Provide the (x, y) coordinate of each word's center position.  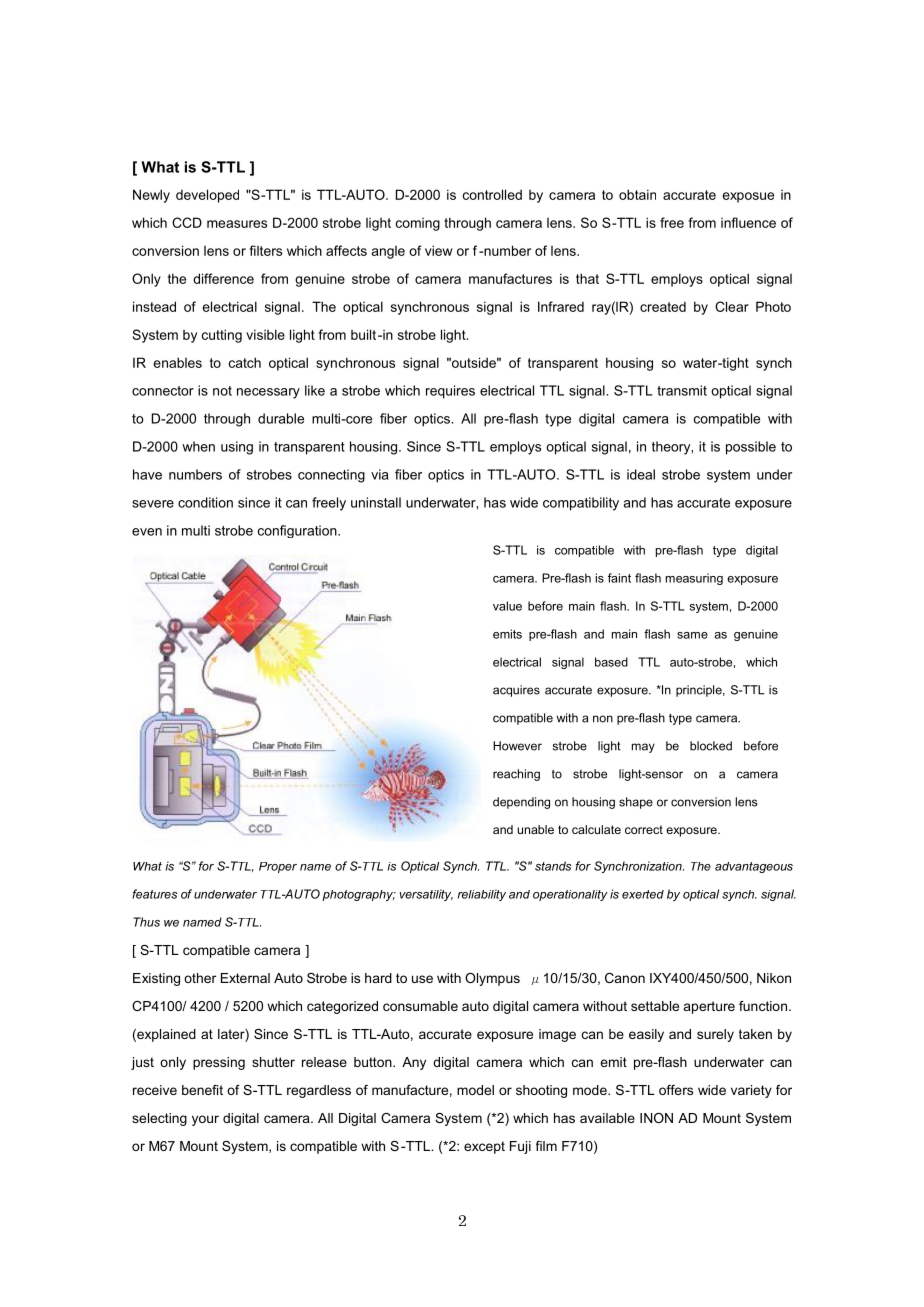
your (205, 1120)
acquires (516, 691)
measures (237, 224)
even (147, 532)
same (692, 635)
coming (418, 224)
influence (748, 222)
